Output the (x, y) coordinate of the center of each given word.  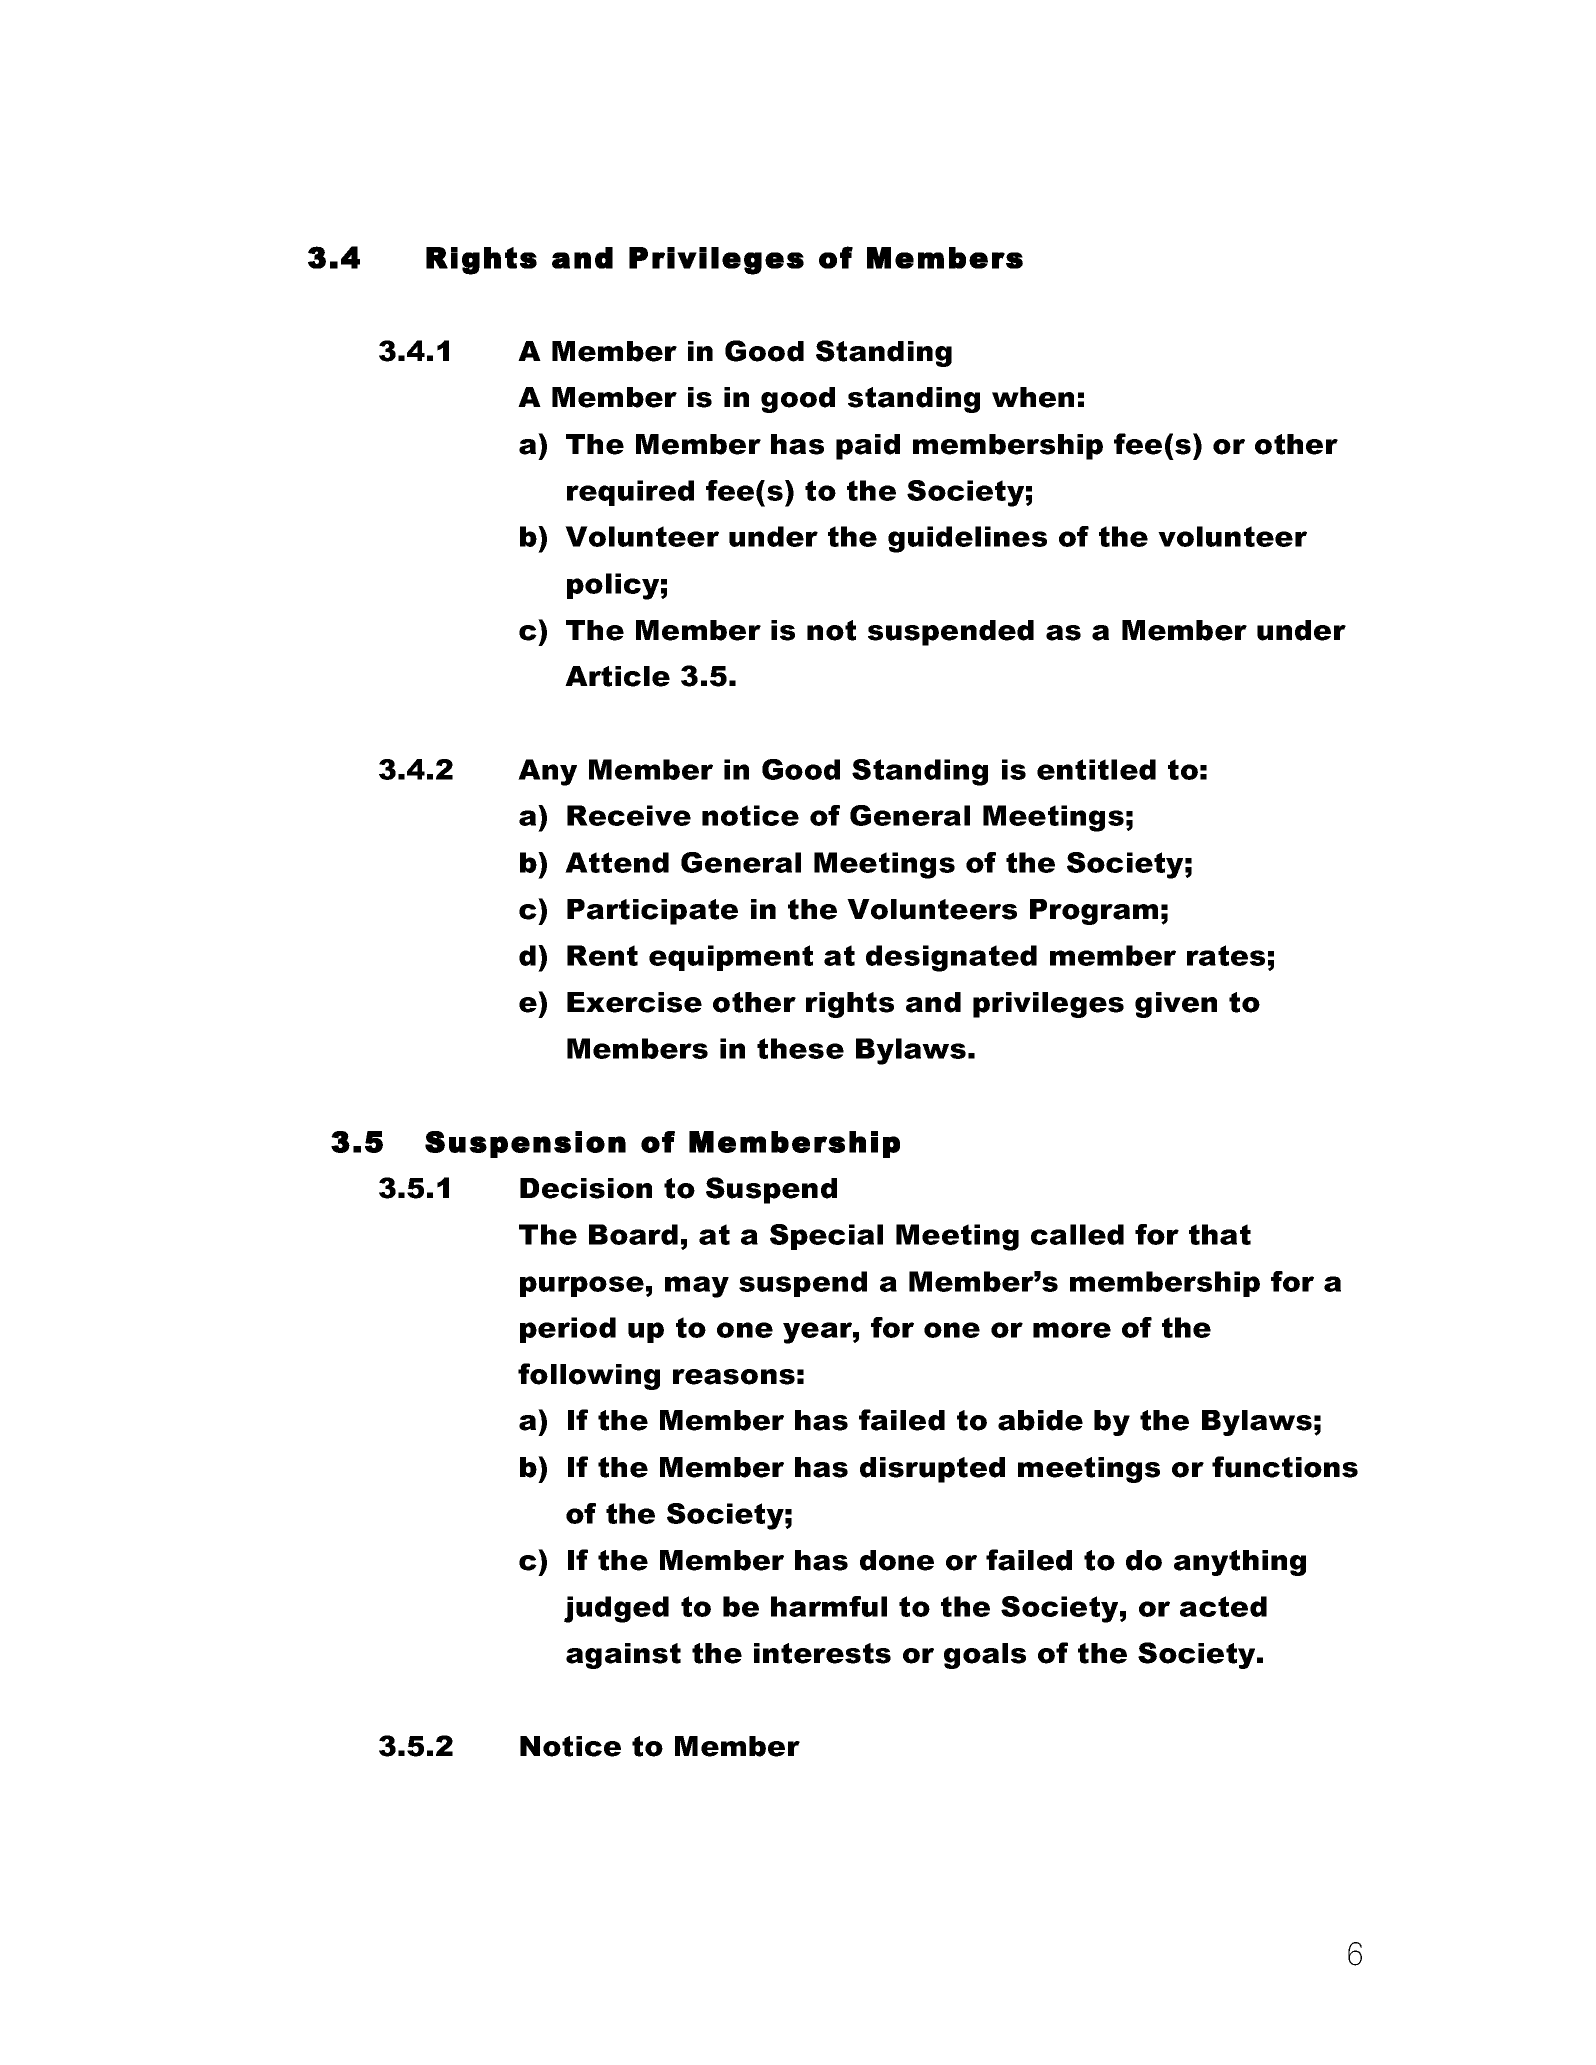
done (897, 1560)
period (568, 1330)
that (1220, 1234)
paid (868, 447)
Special (826, 1237)
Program (1094, 912)
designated (951, 958)
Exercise (634, 1002)
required (630, 493)
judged (616, 1609)
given (1176, 1005)
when (1033, 397)
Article (617, 676)
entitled (1096, 769)
